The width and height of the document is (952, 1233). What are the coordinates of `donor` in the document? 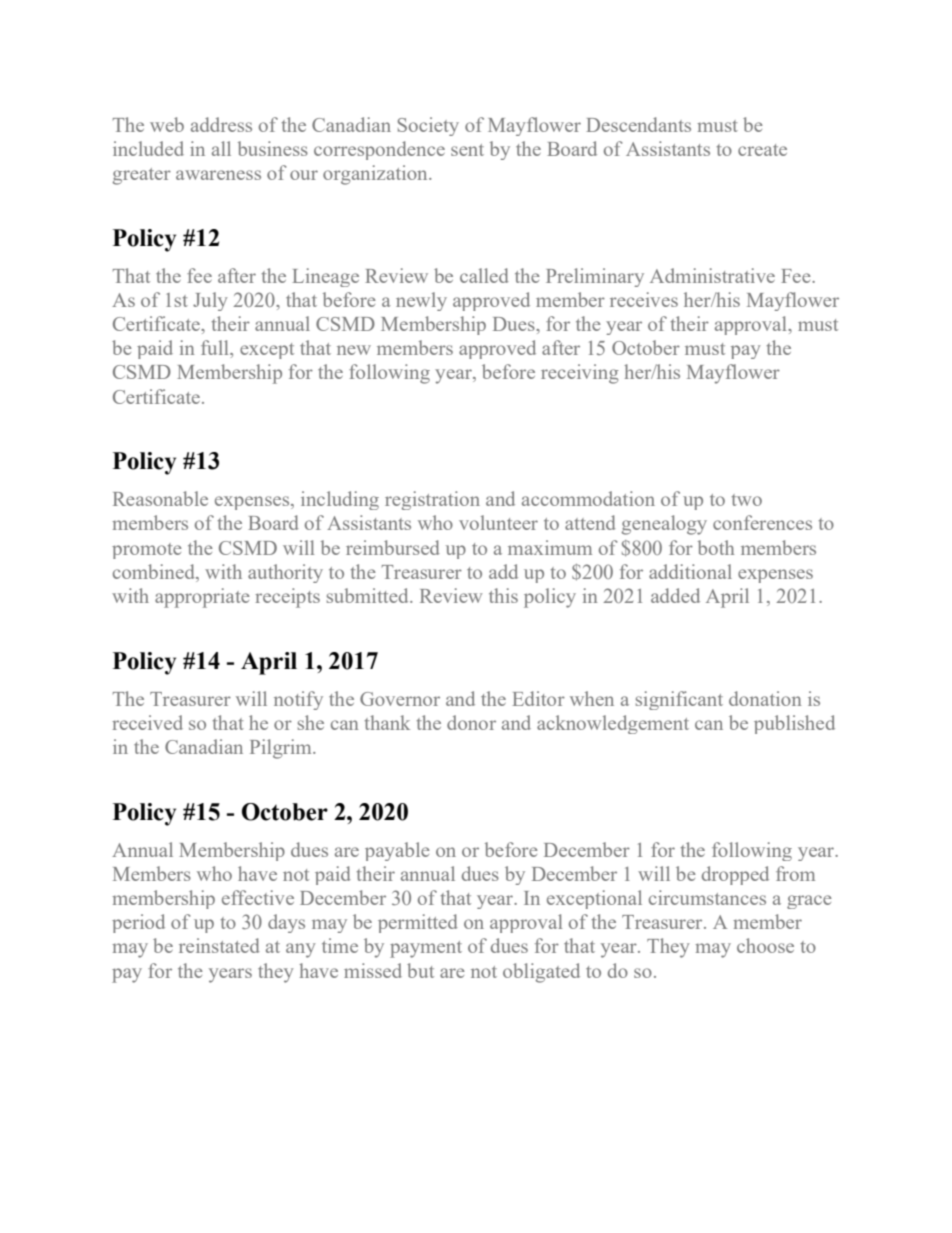 It's located at (471, 722).
